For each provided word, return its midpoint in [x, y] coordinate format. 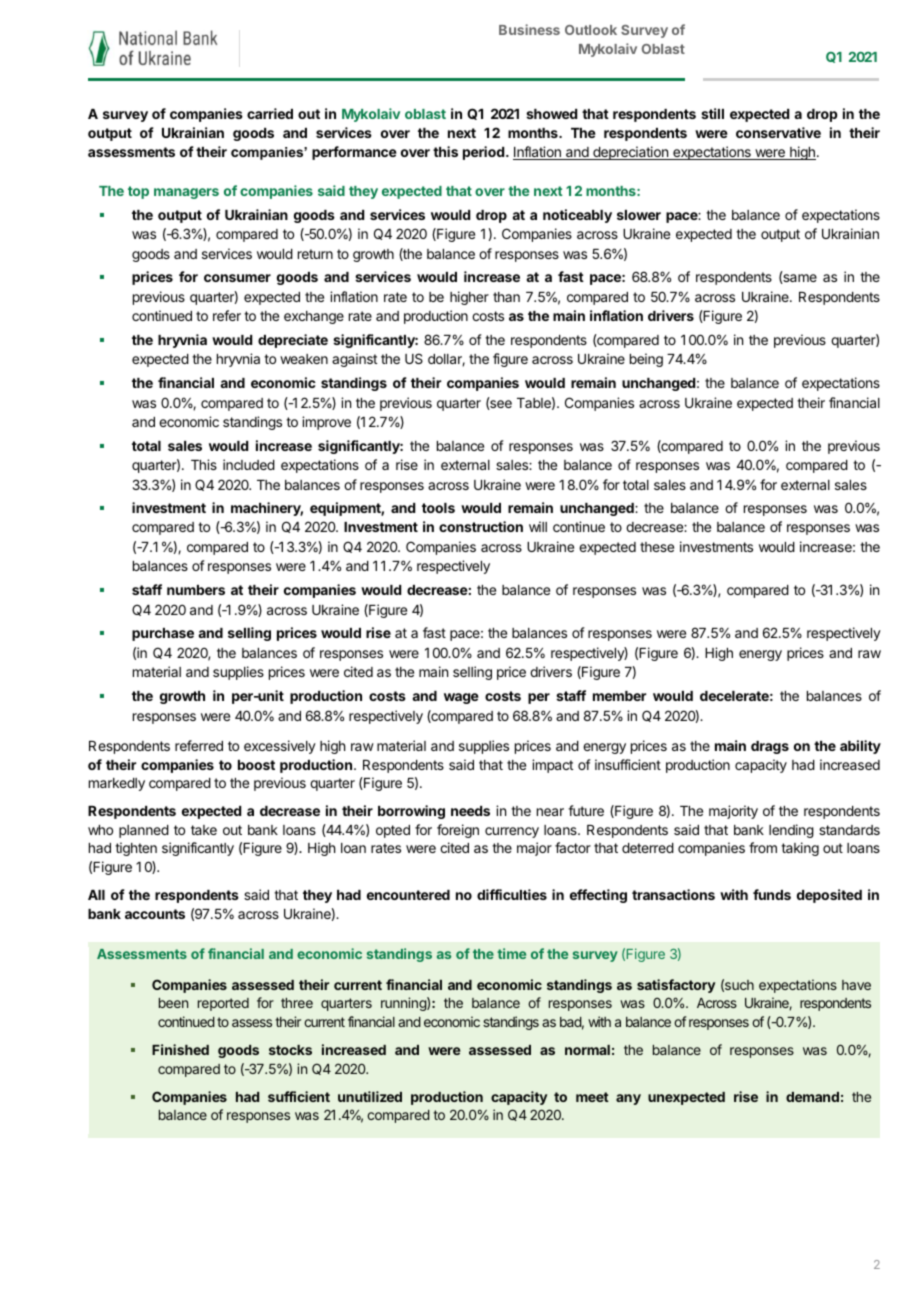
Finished [180, 1049]
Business [529, 29]
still [712, 113]
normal [587, 1050]
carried [270, 113]
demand [812, 1097]
